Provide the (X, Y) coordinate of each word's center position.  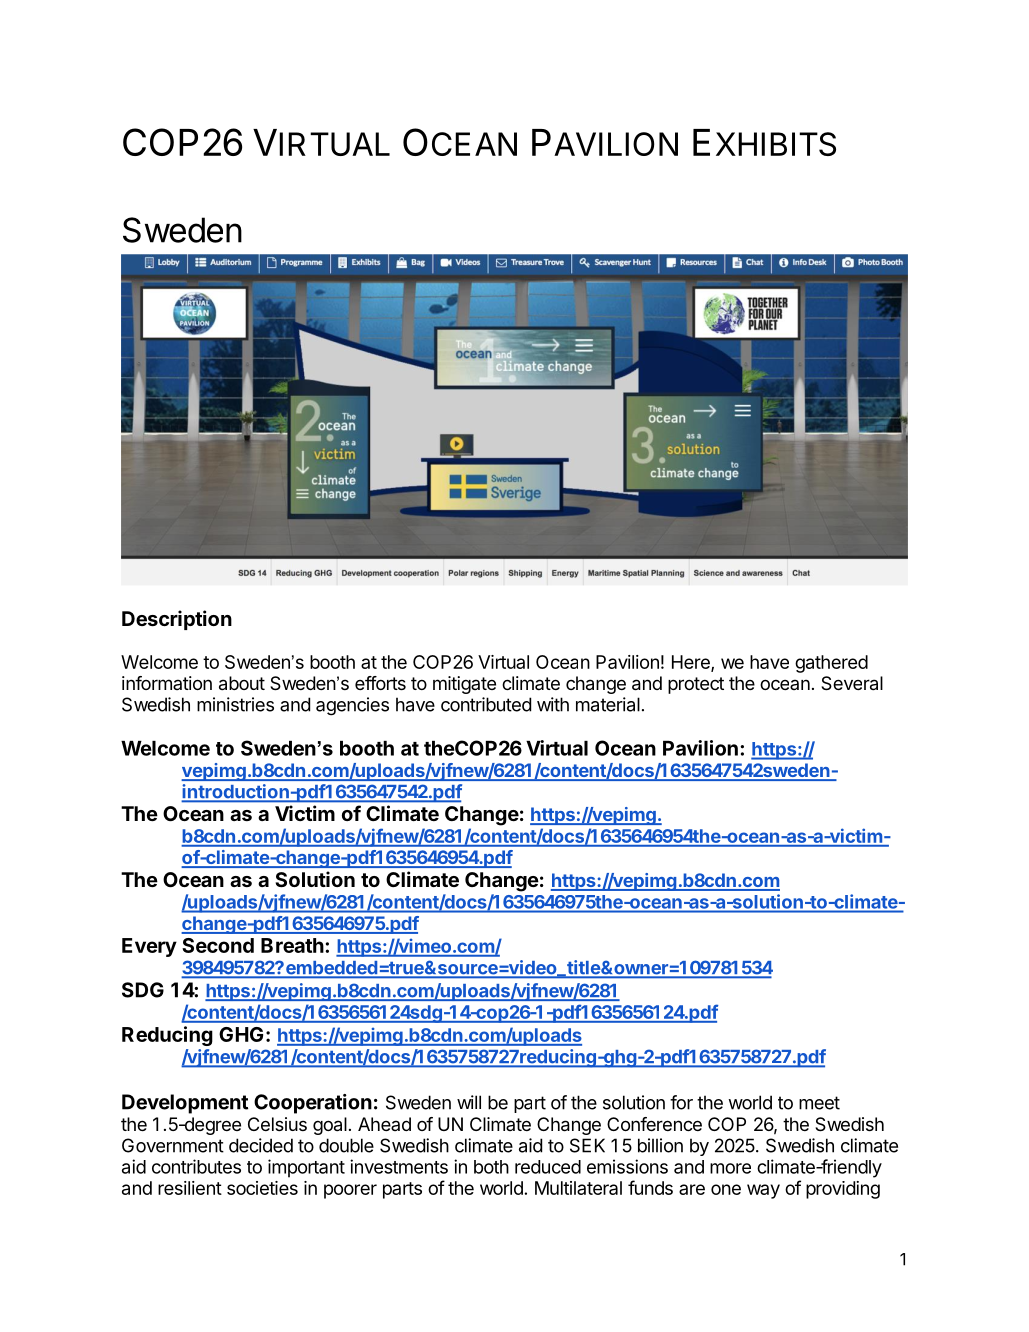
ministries (235, 704)
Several (852, 683)
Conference (654, 1124)
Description (177, 620)
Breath (292, 945)
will (469, 1102)
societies (262, 1188)
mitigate (464, 685)
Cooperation (313, 1104)
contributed (486, 704)
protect (696, 685)
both (491, 1167)
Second (218, 945)
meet (819, 1103)
